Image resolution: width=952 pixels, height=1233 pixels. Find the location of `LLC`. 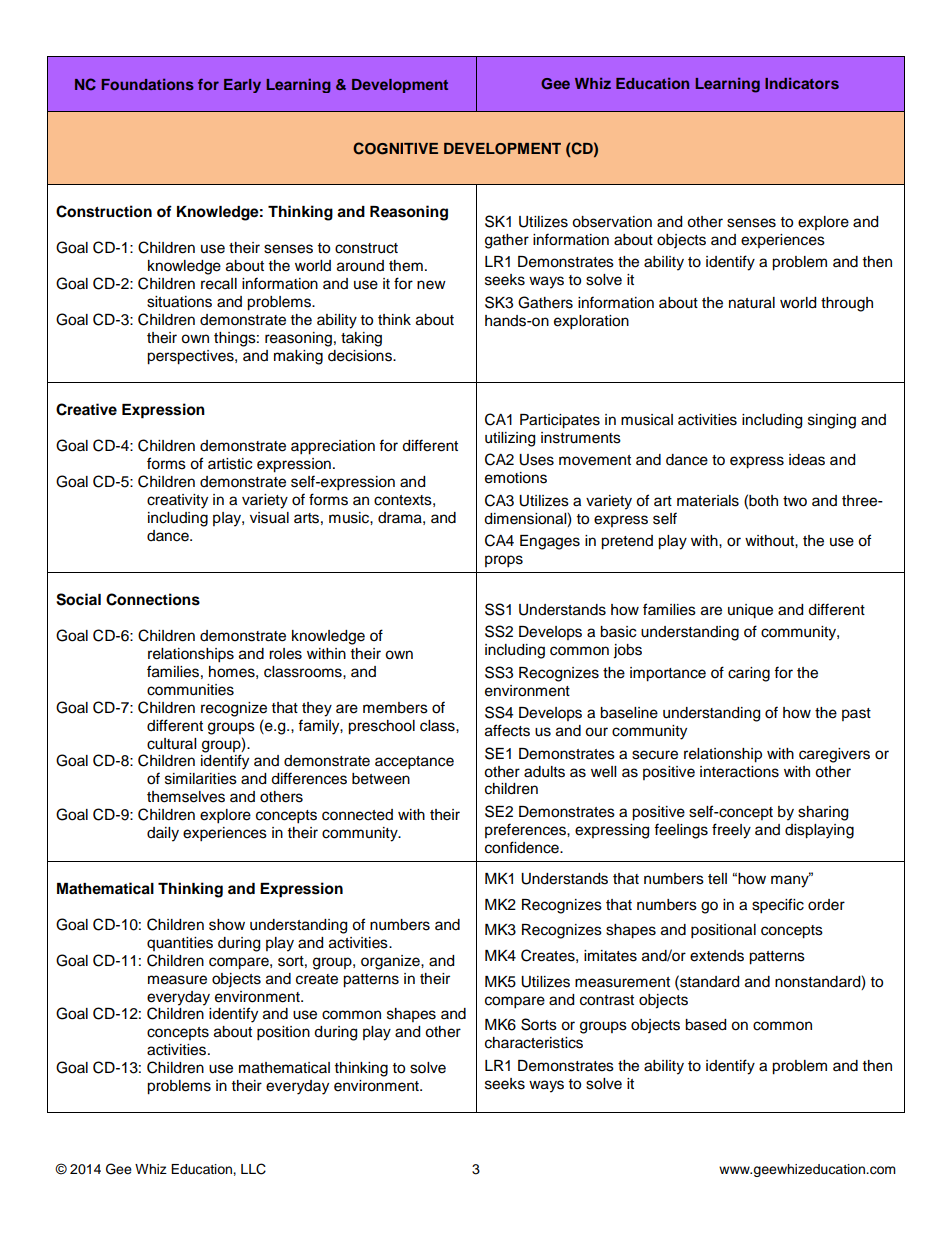

LLC is located at coordinates (253, 1169).
